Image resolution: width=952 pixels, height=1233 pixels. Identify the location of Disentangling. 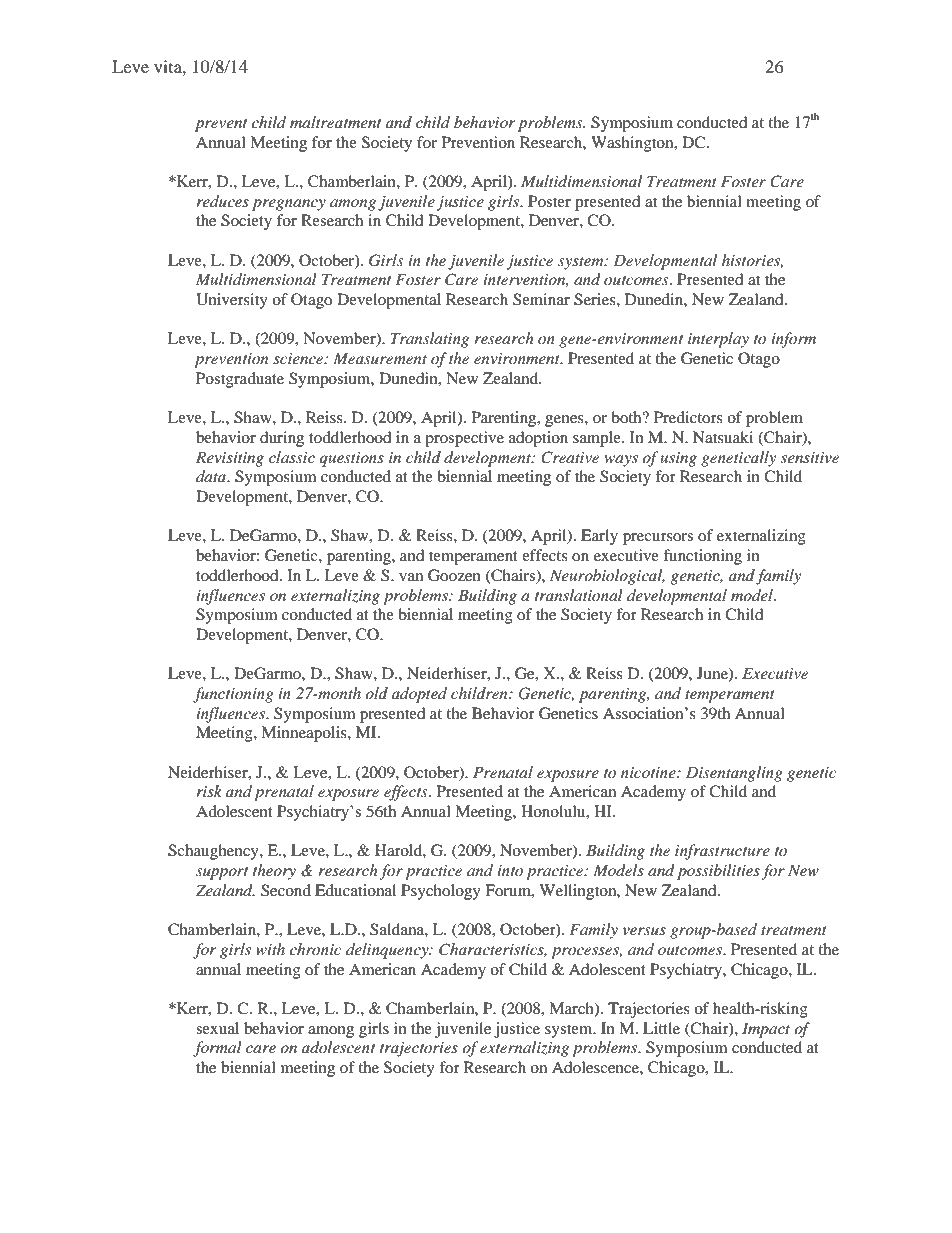
(734, 774).
